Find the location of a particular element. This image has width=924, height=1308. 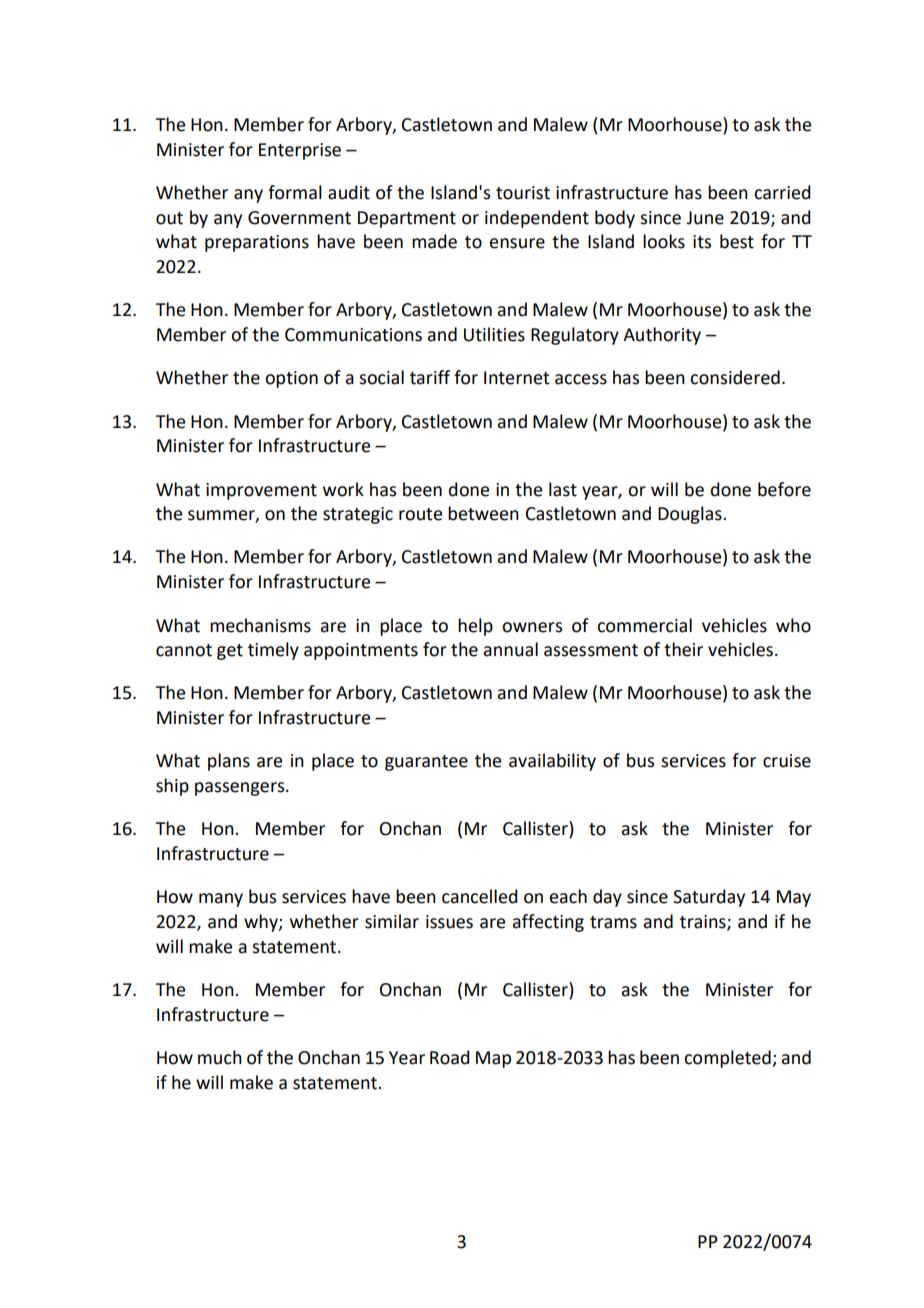

tourist is located at coordinates (523, 193).
